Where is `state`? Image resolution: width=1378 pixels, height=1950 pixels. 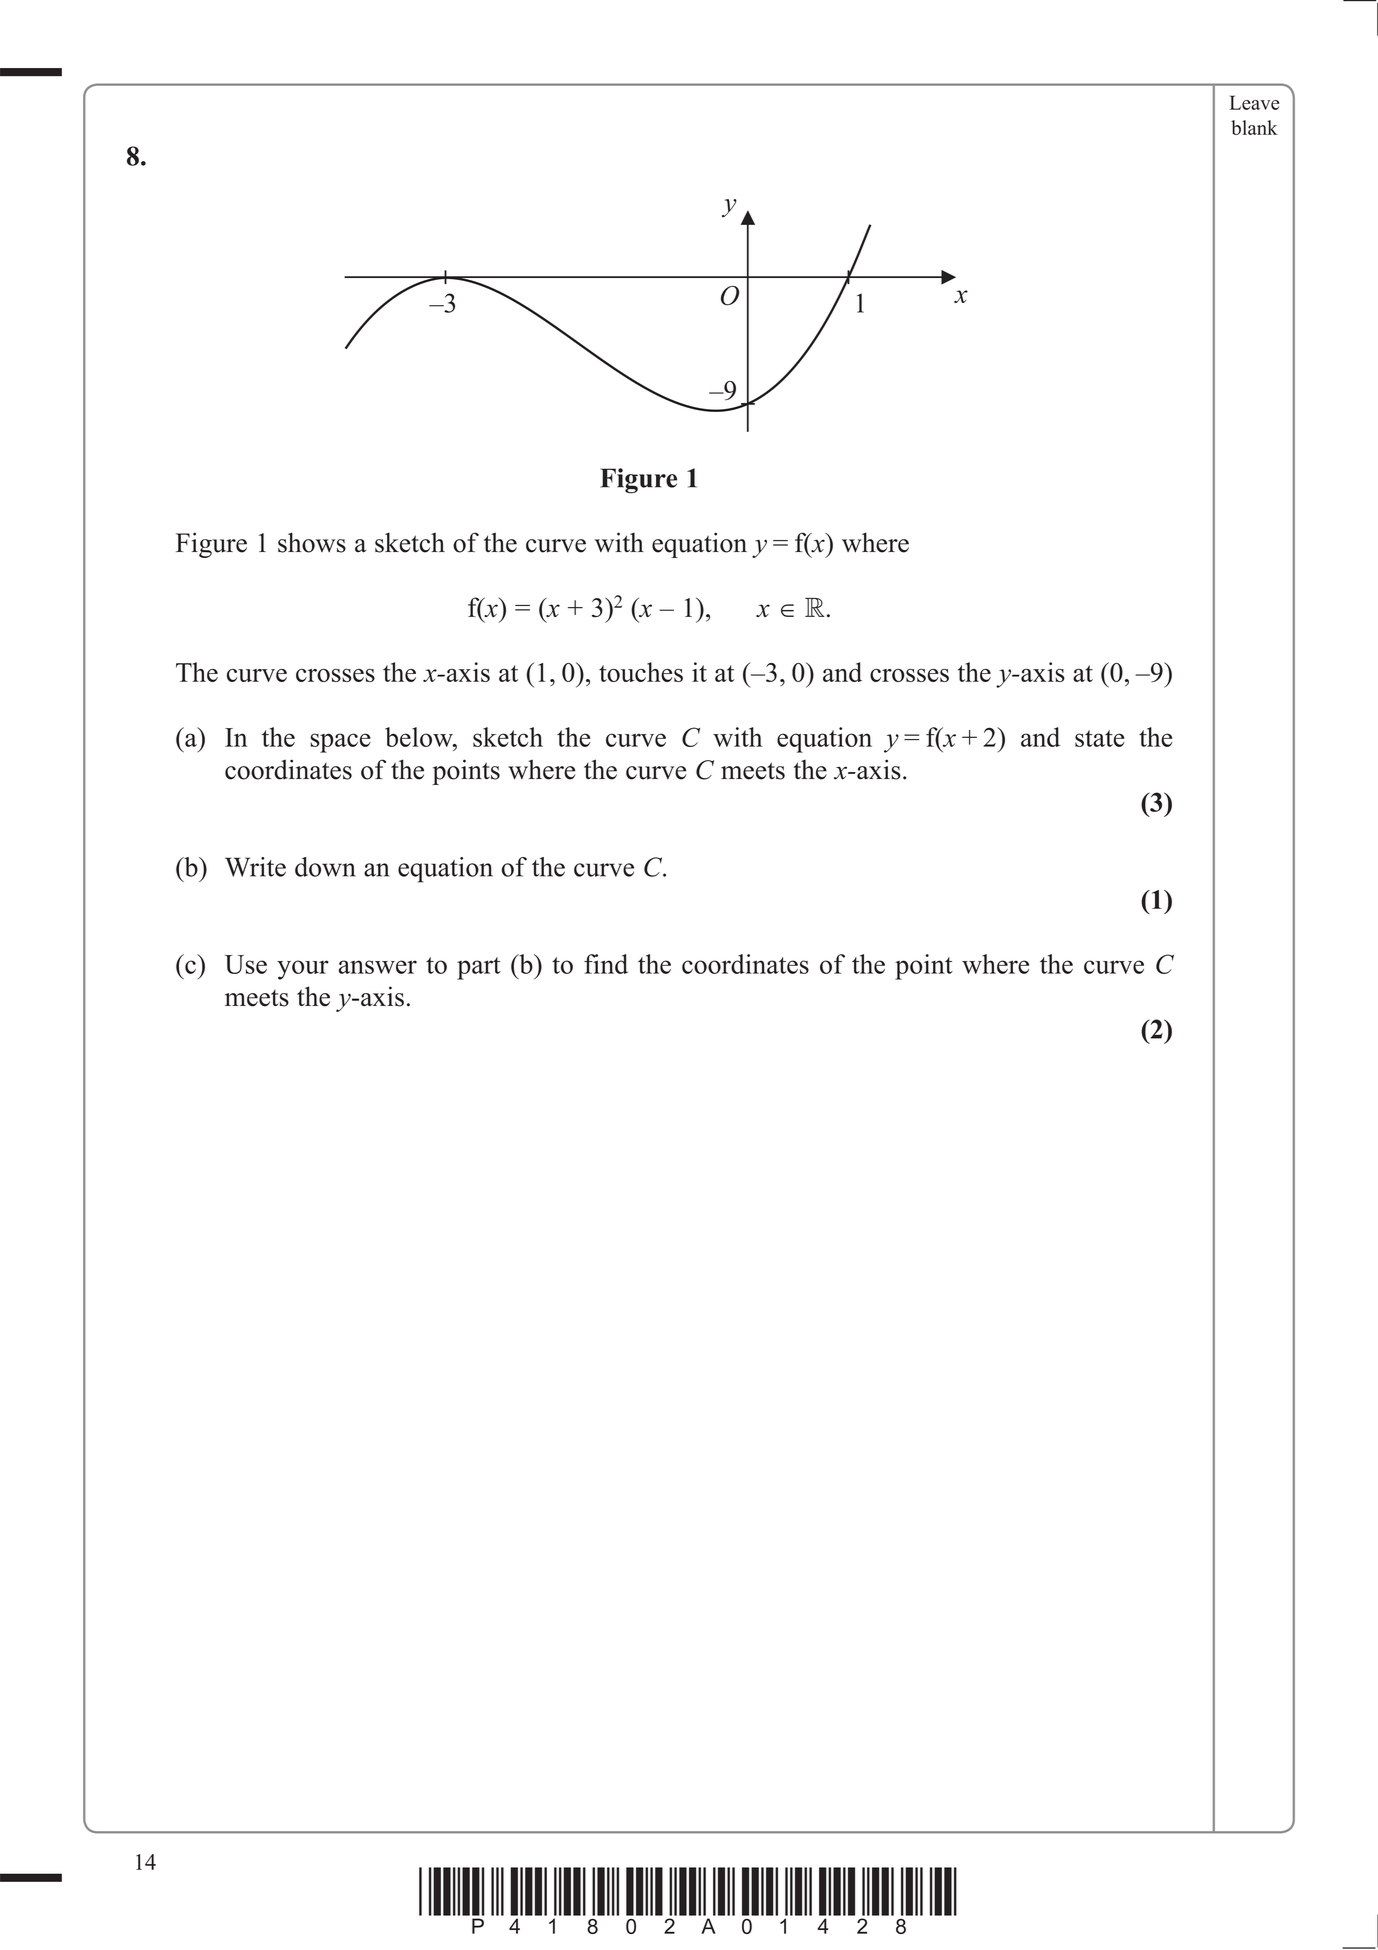
state is located at coordinates (1100, 738).
